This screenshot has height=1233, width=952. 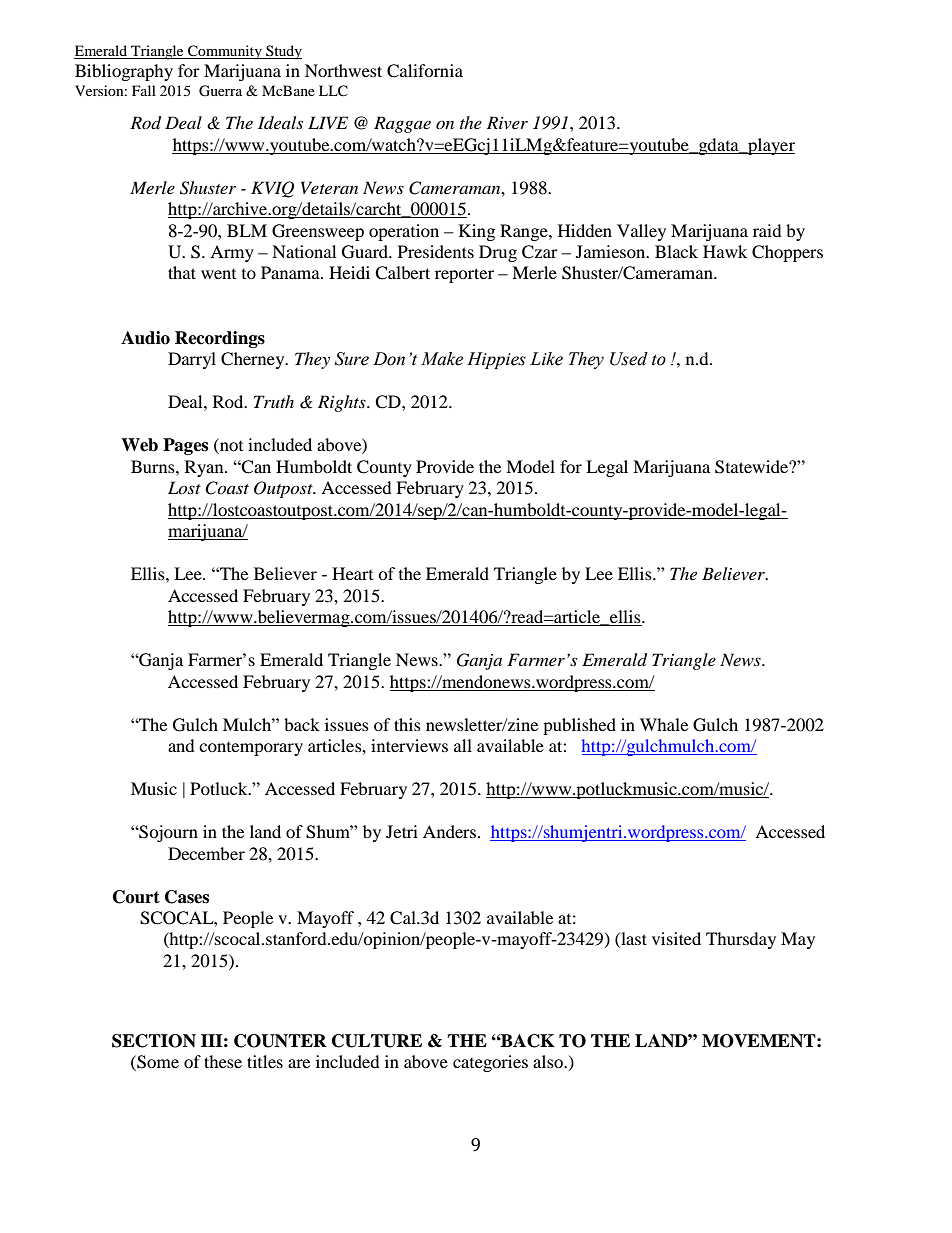 What do you see at coordinates (741, 940) in the screenshot?
I see `Thursday` at bounding box center [741, 940].
